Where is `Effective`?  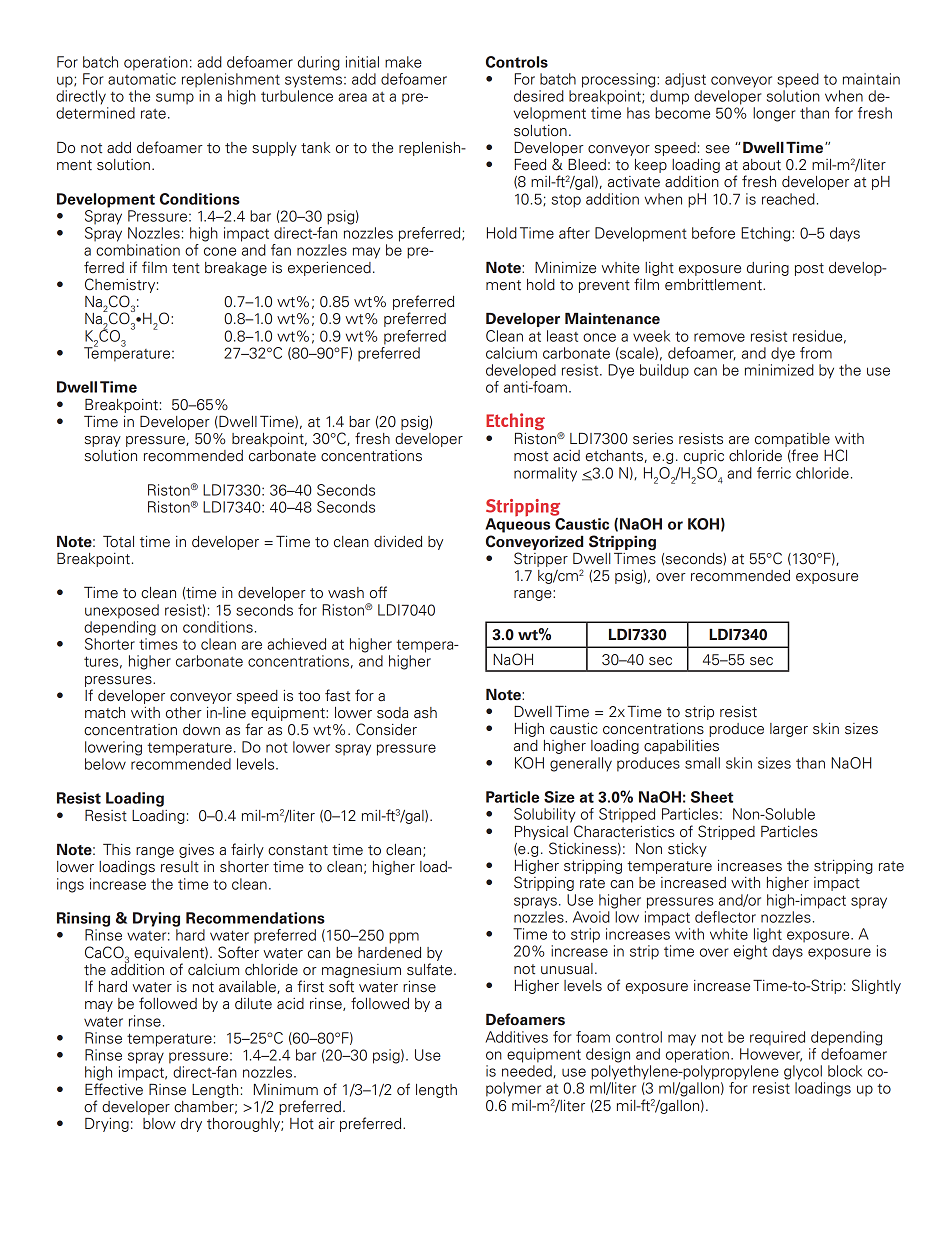
Effective is located at coordinates (114, 1089).
